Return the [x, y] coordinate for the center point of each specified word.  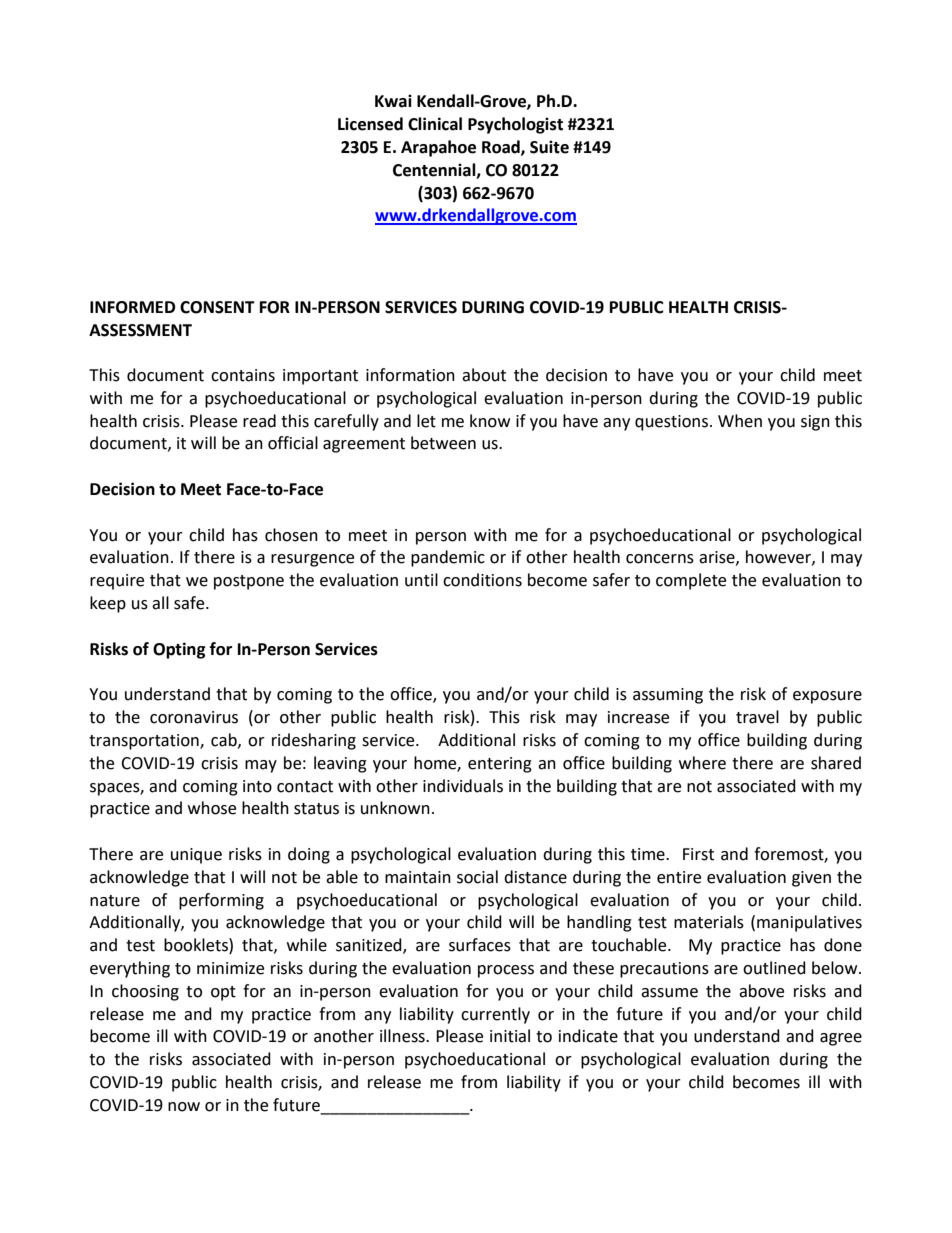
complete [691, 581]
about [484, 375]
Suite [549, 147]
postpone [249, 582]
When [740, 421]
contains [243, 375]
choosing [145, 992]
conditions [482, 580]
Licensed [370, 124]
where [702, 763]
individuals [463, 786]
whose [212, 808]
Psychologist [515, 125]
